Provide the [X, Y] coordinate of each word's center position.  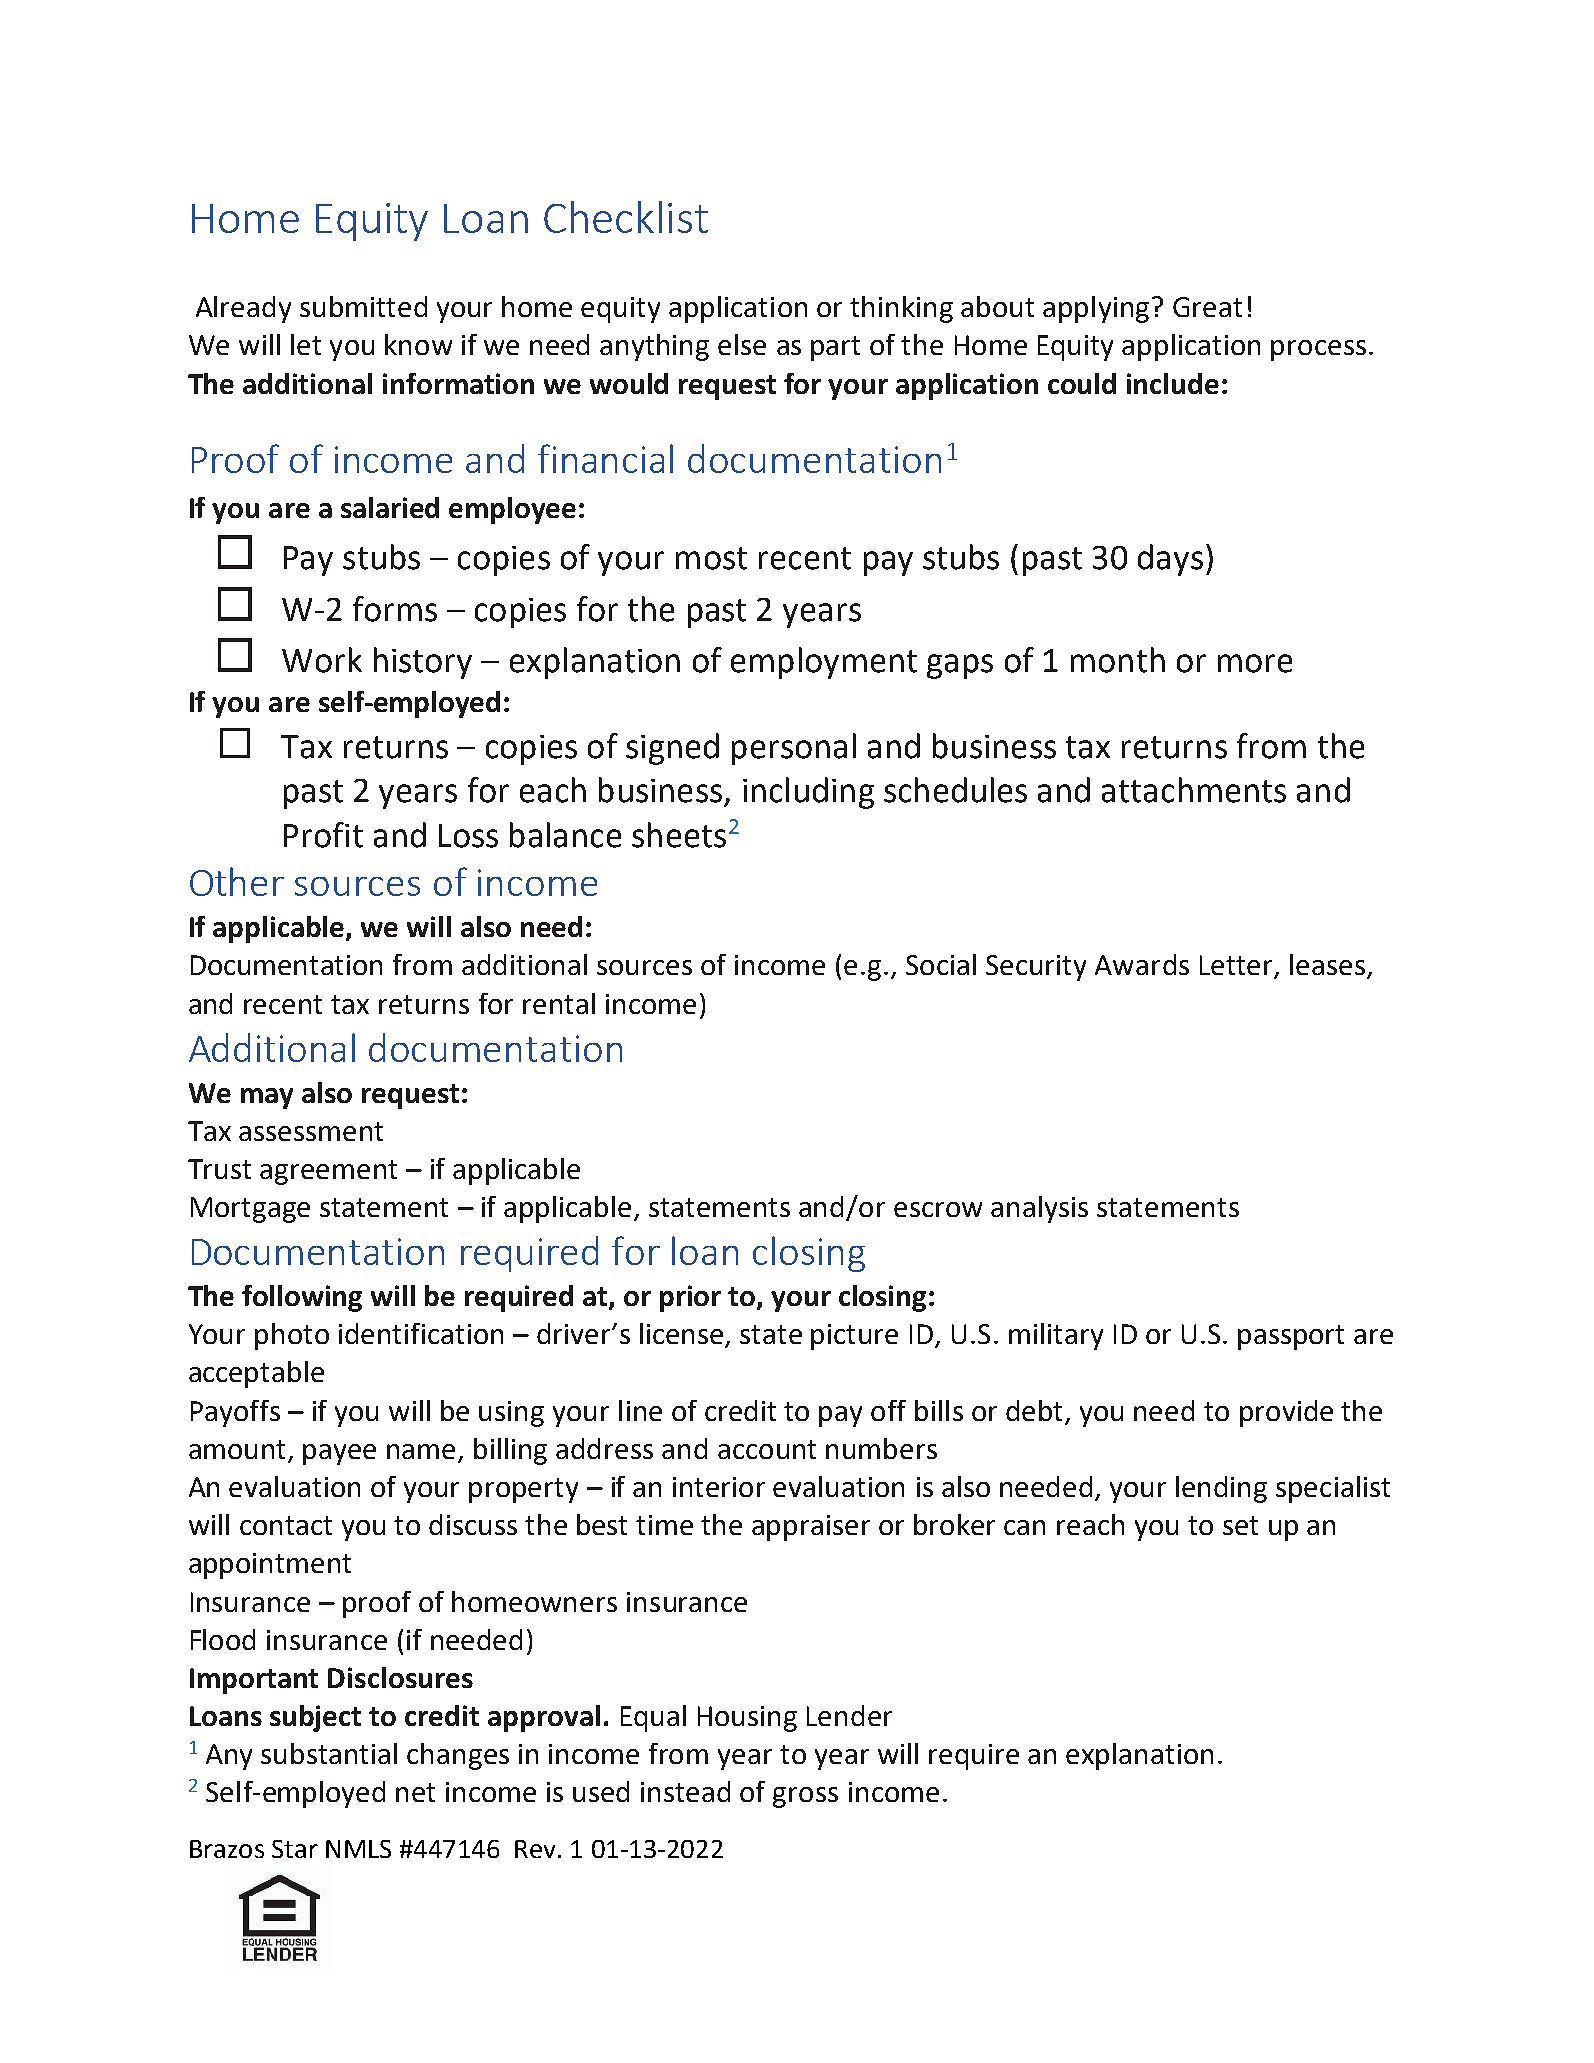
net [415, 1792]
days [1170, 560]
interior [719, 1487]
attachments [1194, 790]
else [742, 344]
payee [339, 1454]
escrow [938, 1209]
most [711, 558]
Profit [323, 835]
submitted [363, 306]
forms [395, 609]
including [808, 793]
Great [1207, 307]
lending [1221, 1489]
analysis [1039, 1209]
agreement [328, 1172]
